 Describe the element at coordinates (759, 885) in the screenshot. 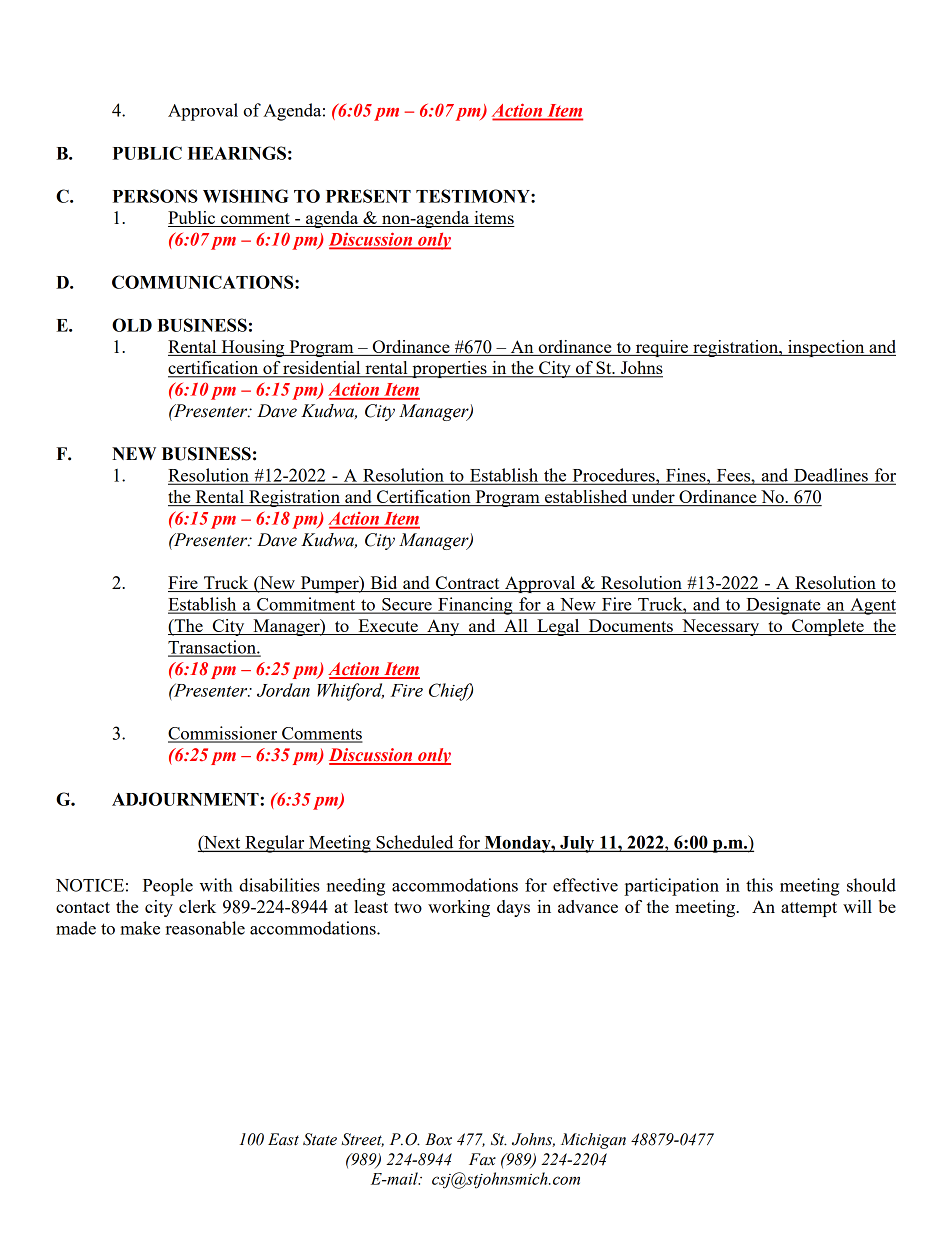

I see `this` at that location.
